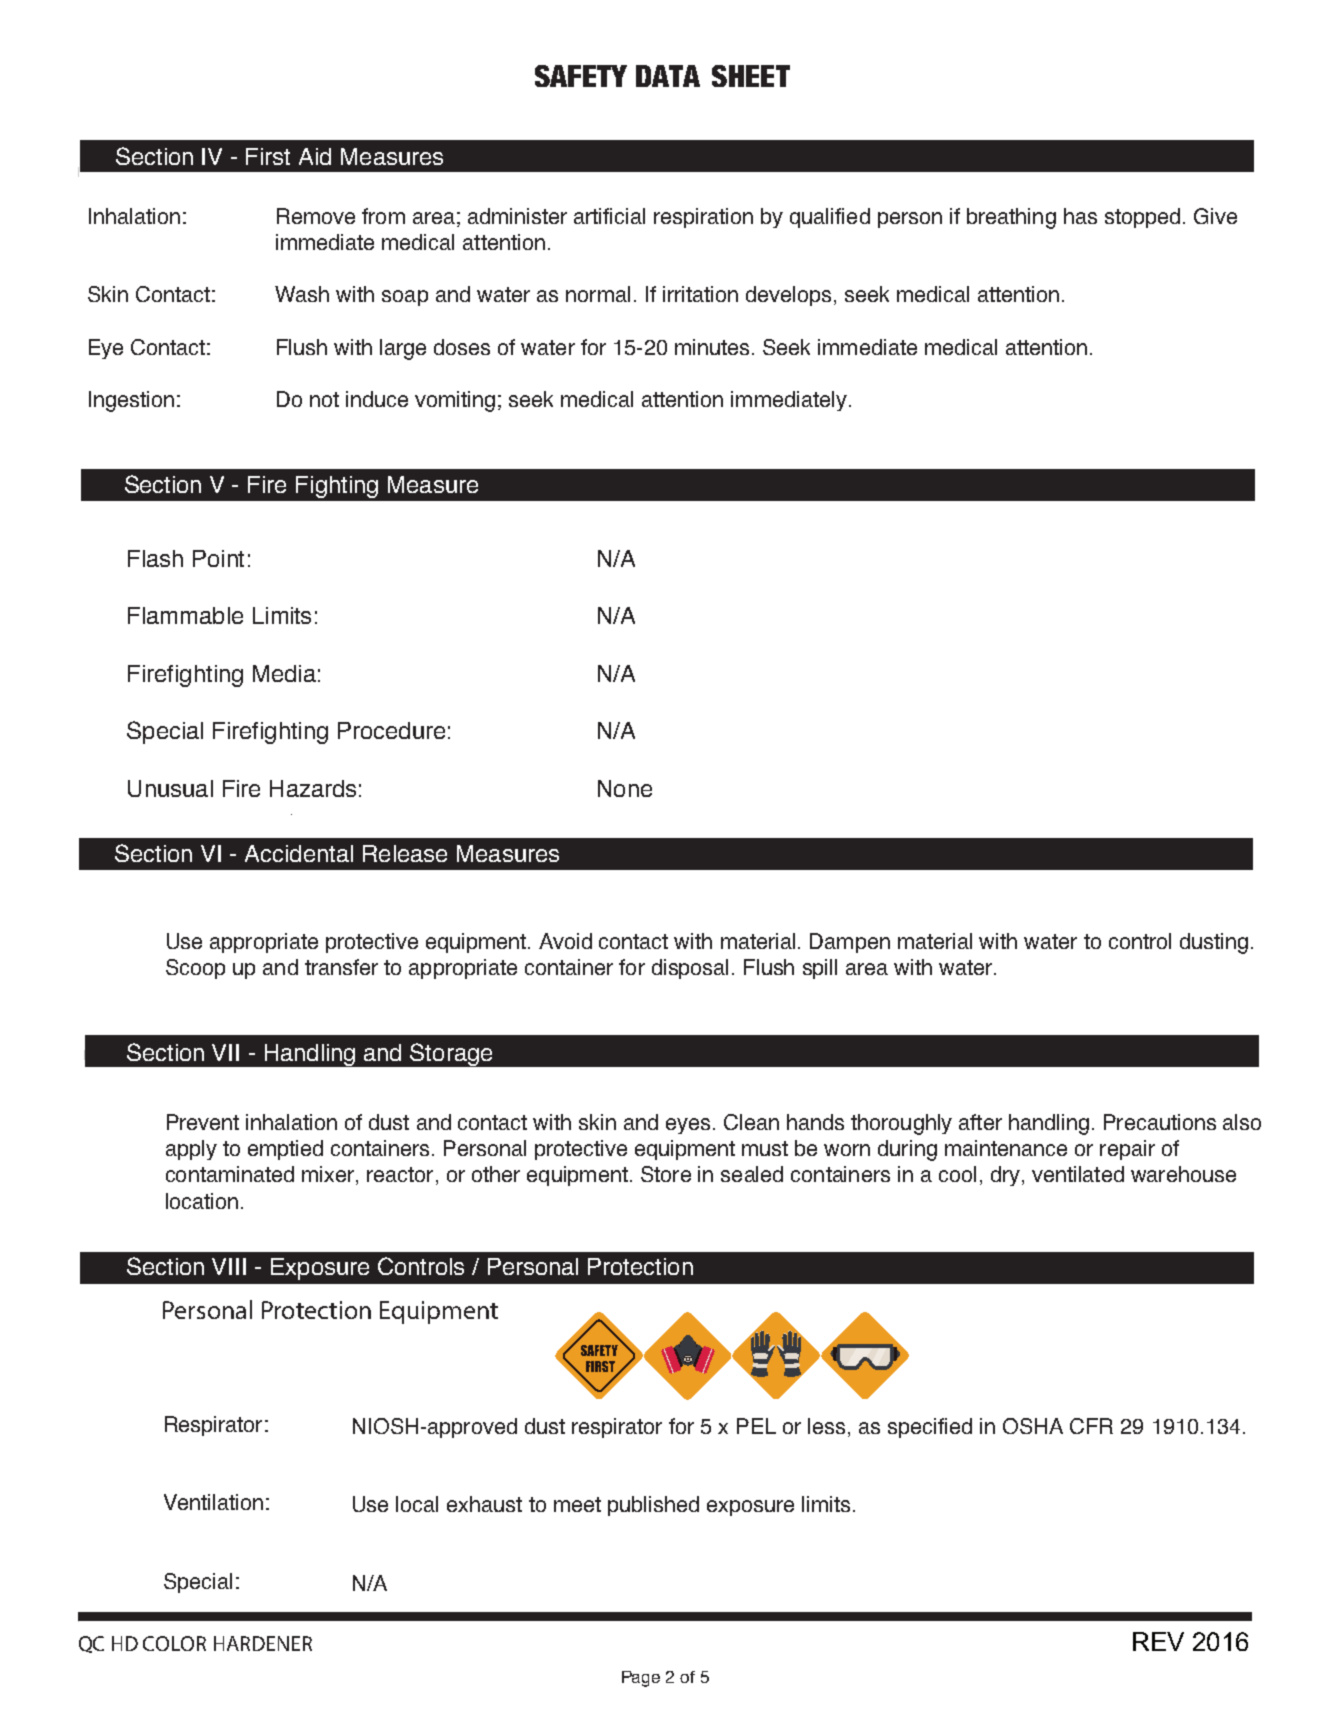 Image resolution: width=1330 pixels, height=1722 pixels. Describe the element at coordinates (263, 1643) in the document. I see `HARDENER` at that location.
